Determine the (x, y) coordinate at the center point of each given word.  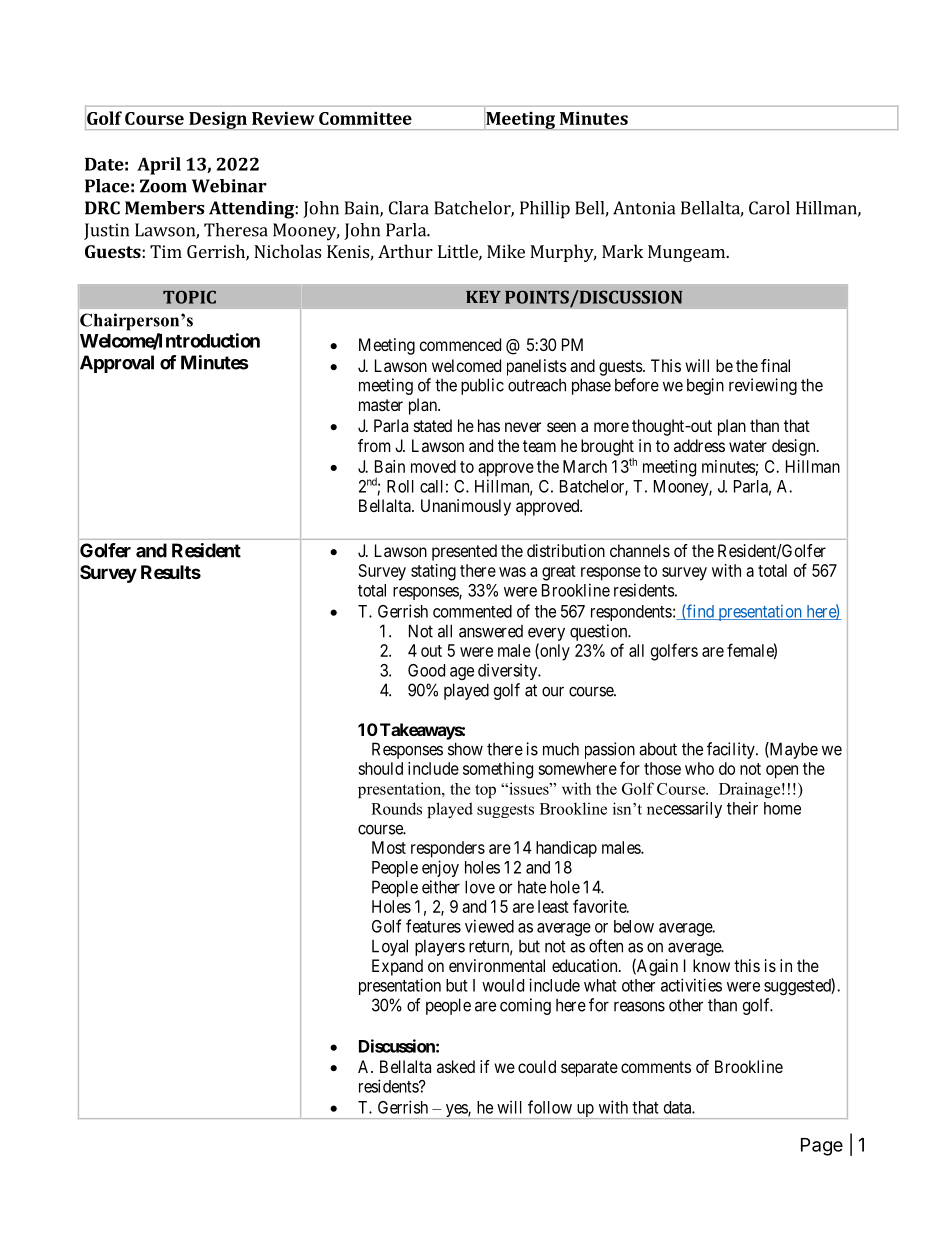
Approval (116, 365)
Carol (769, 208)
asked (456, 1066)
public (482, 386)
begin (705, 386)
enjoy (440, 868)
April (159, 166)
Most (389, 847)
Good (426, 670)
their (742, 808)
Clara (409, 208)
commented (472, 611)
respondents (631, 613)
